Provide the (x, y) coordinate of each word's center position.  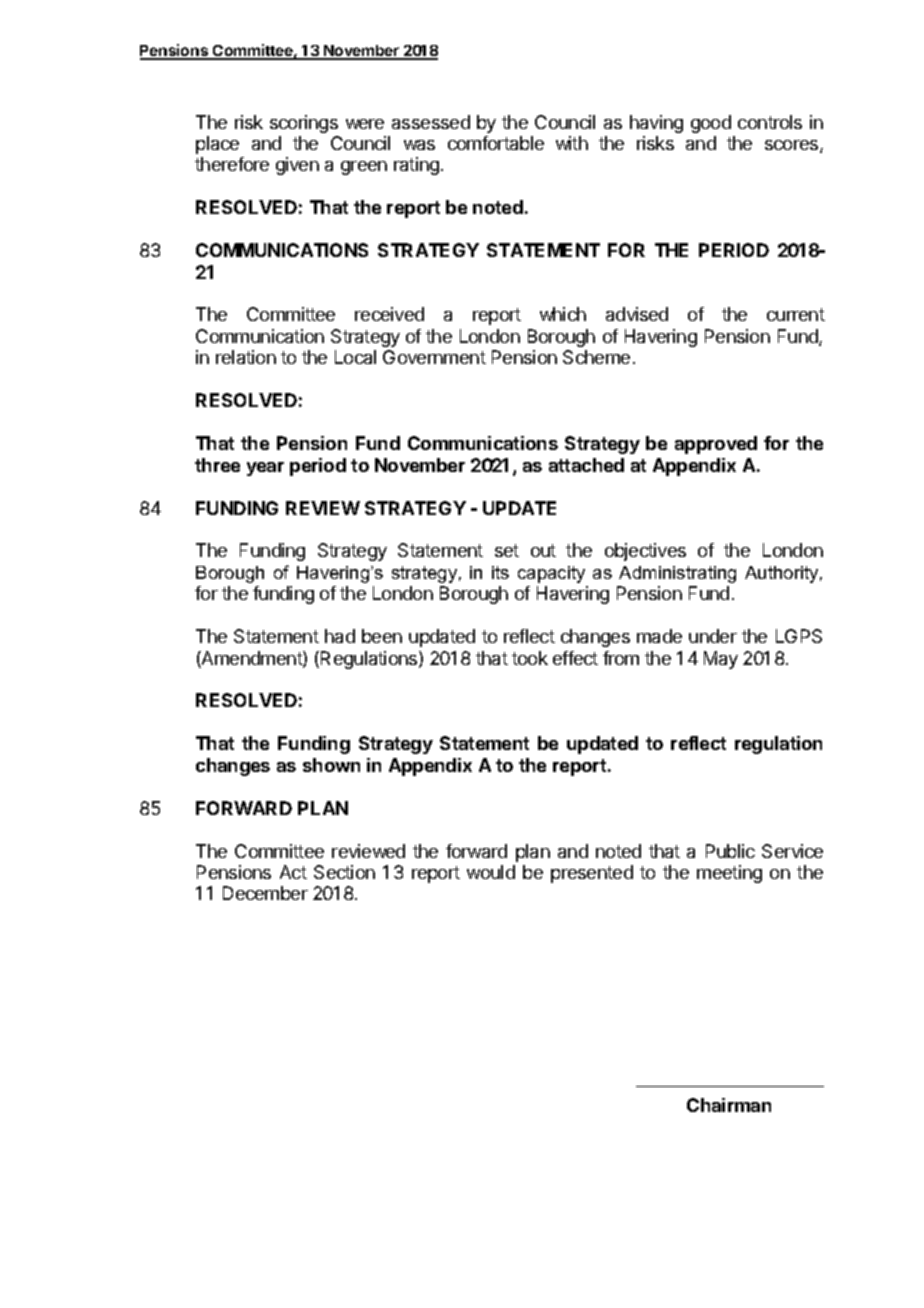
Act (293, 872)
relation (246, 357)
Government (434, 357)
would (491, 872)
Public (730, 851)
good (711, 124)
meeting (729, 874)
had (340, 636)
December (265, 893)
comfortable (496, 143)
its (500, 572)
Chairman (729, 1105)
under (713, 636)
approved (716, 445)
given (297, 166)
